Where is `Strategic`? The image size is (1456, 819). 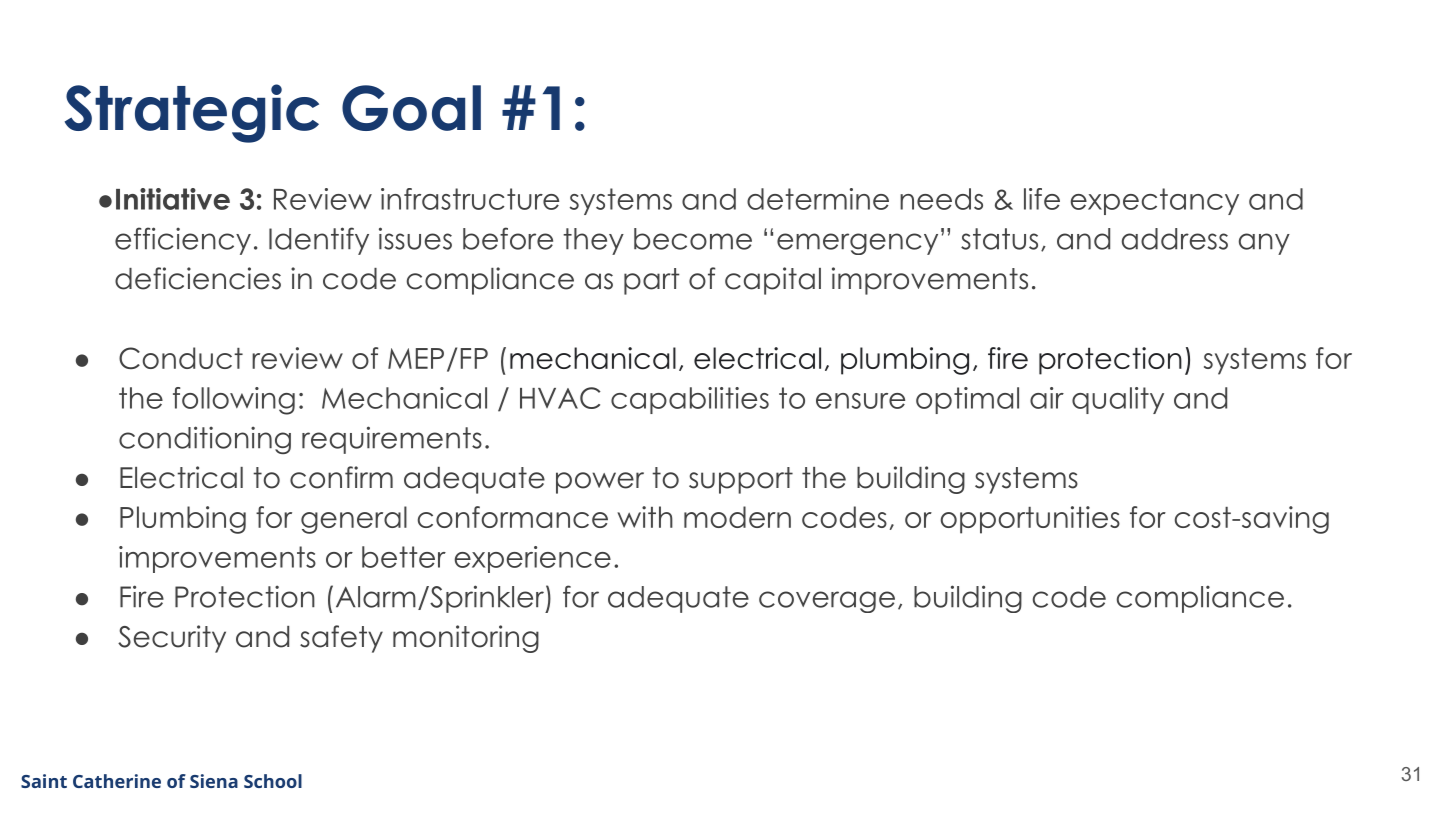 Strategic is located at coordinates (192, 113).
